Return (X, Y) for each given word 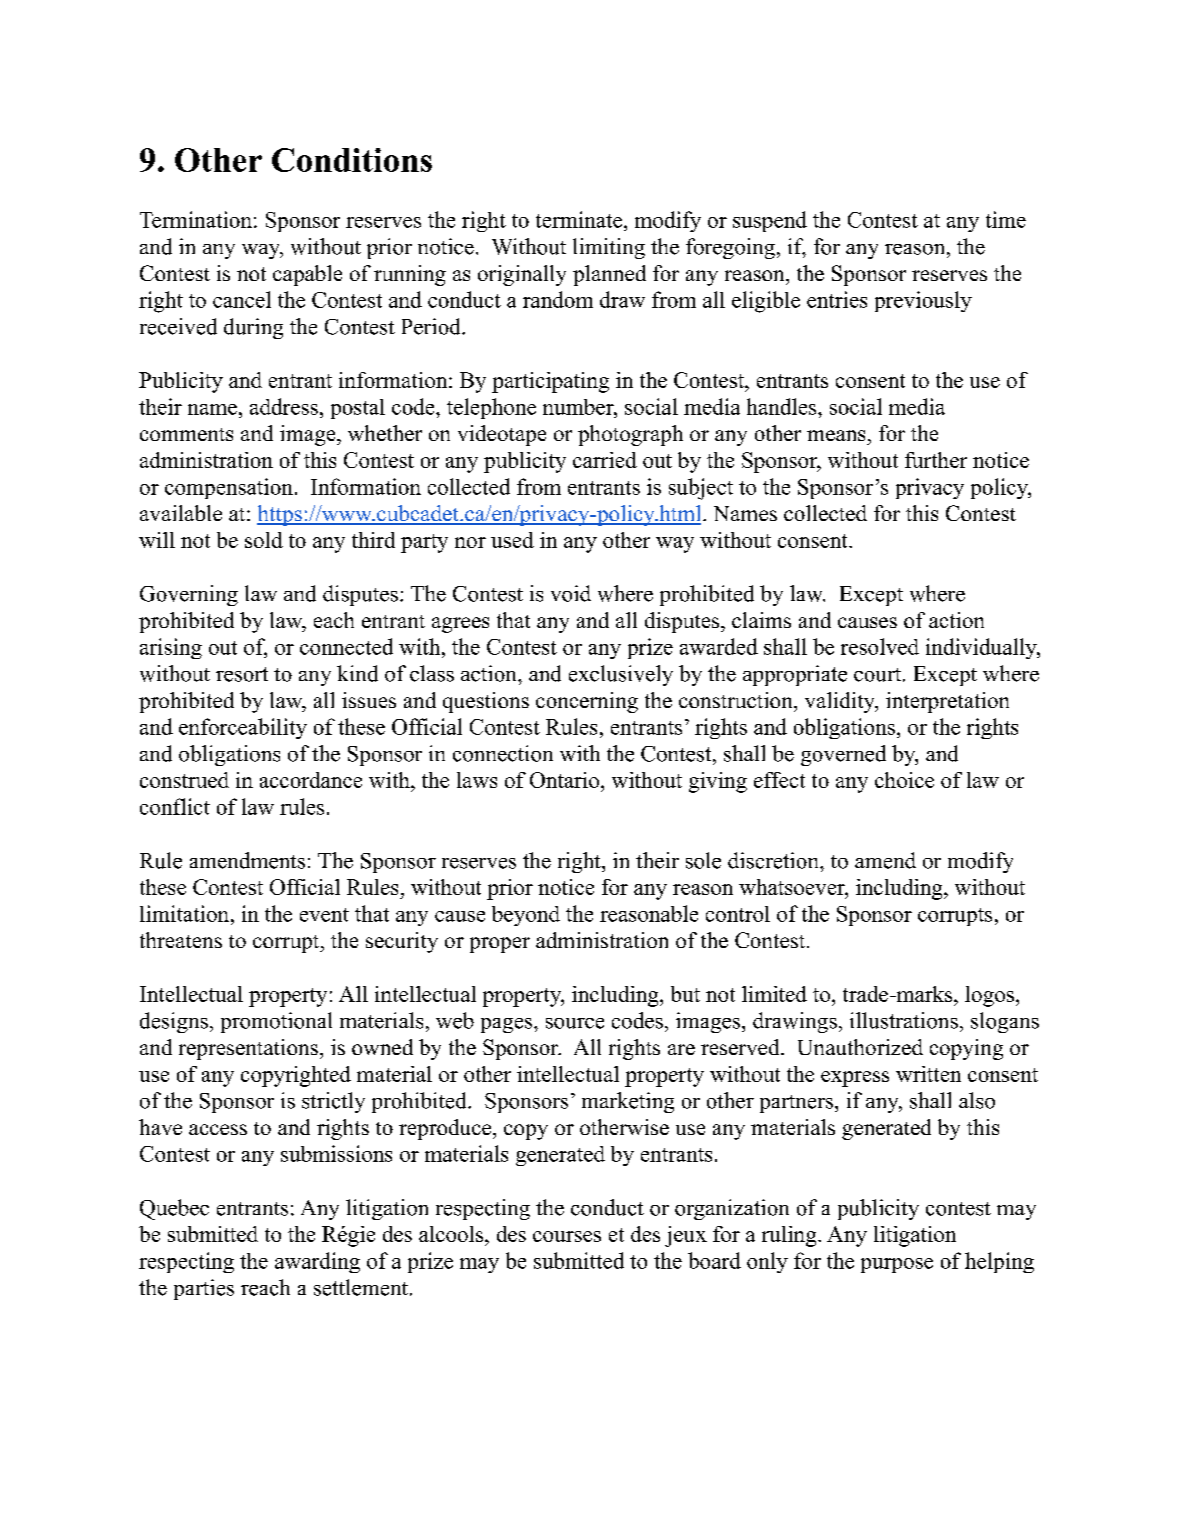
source (575, 1023)
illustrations (904, 1020)
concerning (587, 702)
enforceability (243, 728)
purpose (897, 1265)
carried (605, 460)
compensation (229, 488)
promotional (276, 1022)
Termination (196, 219)
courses (567, 1236)
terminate (579, 219)
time (1006, 219)
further (936, 460)
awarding (317, 1262)
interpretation (947, 702)
